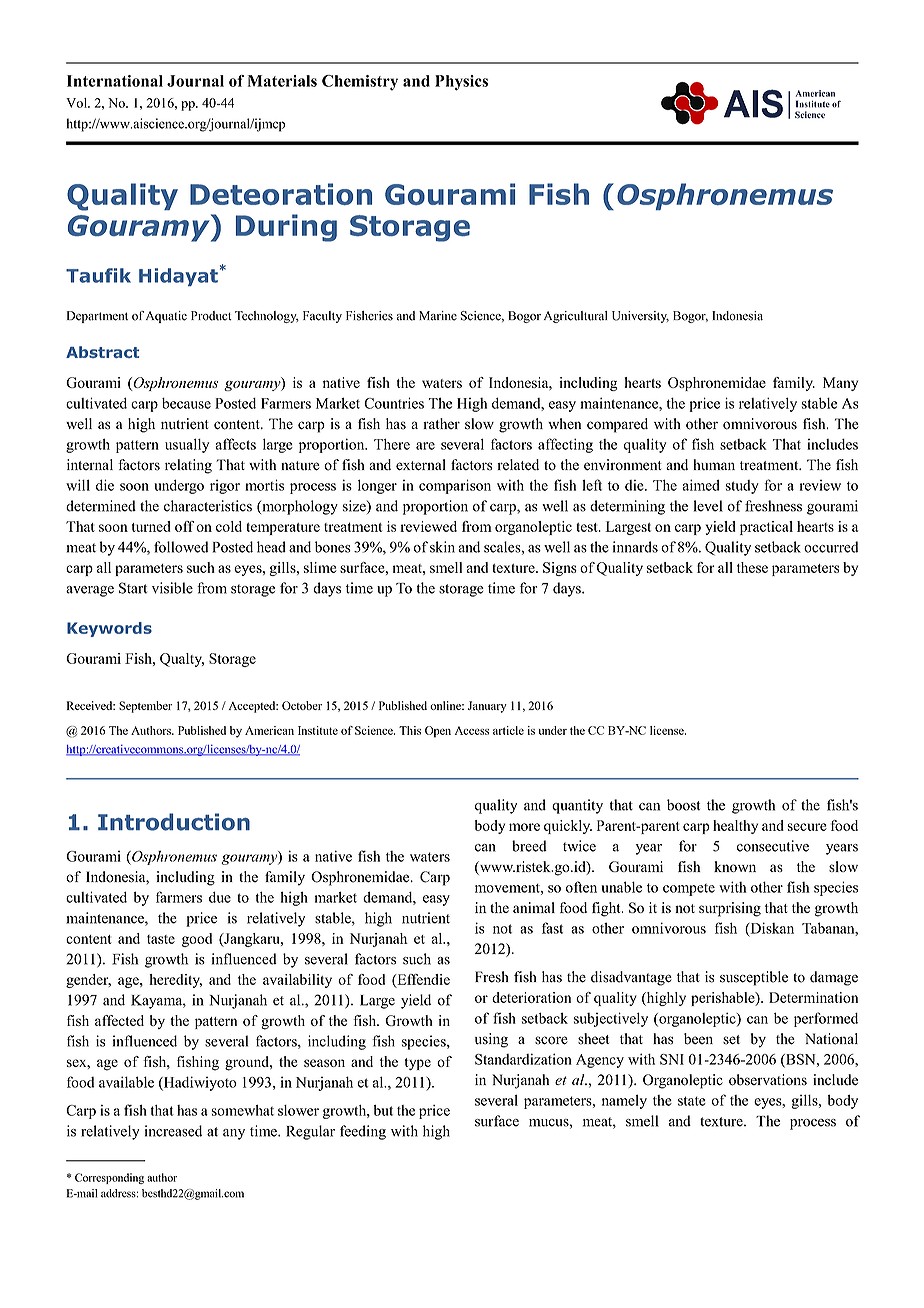 This screenshot has height=1308, width=924. What do you see at coordinates (714, 464) in the screenshot?
I see `human` at bounding box center [714, 464].
